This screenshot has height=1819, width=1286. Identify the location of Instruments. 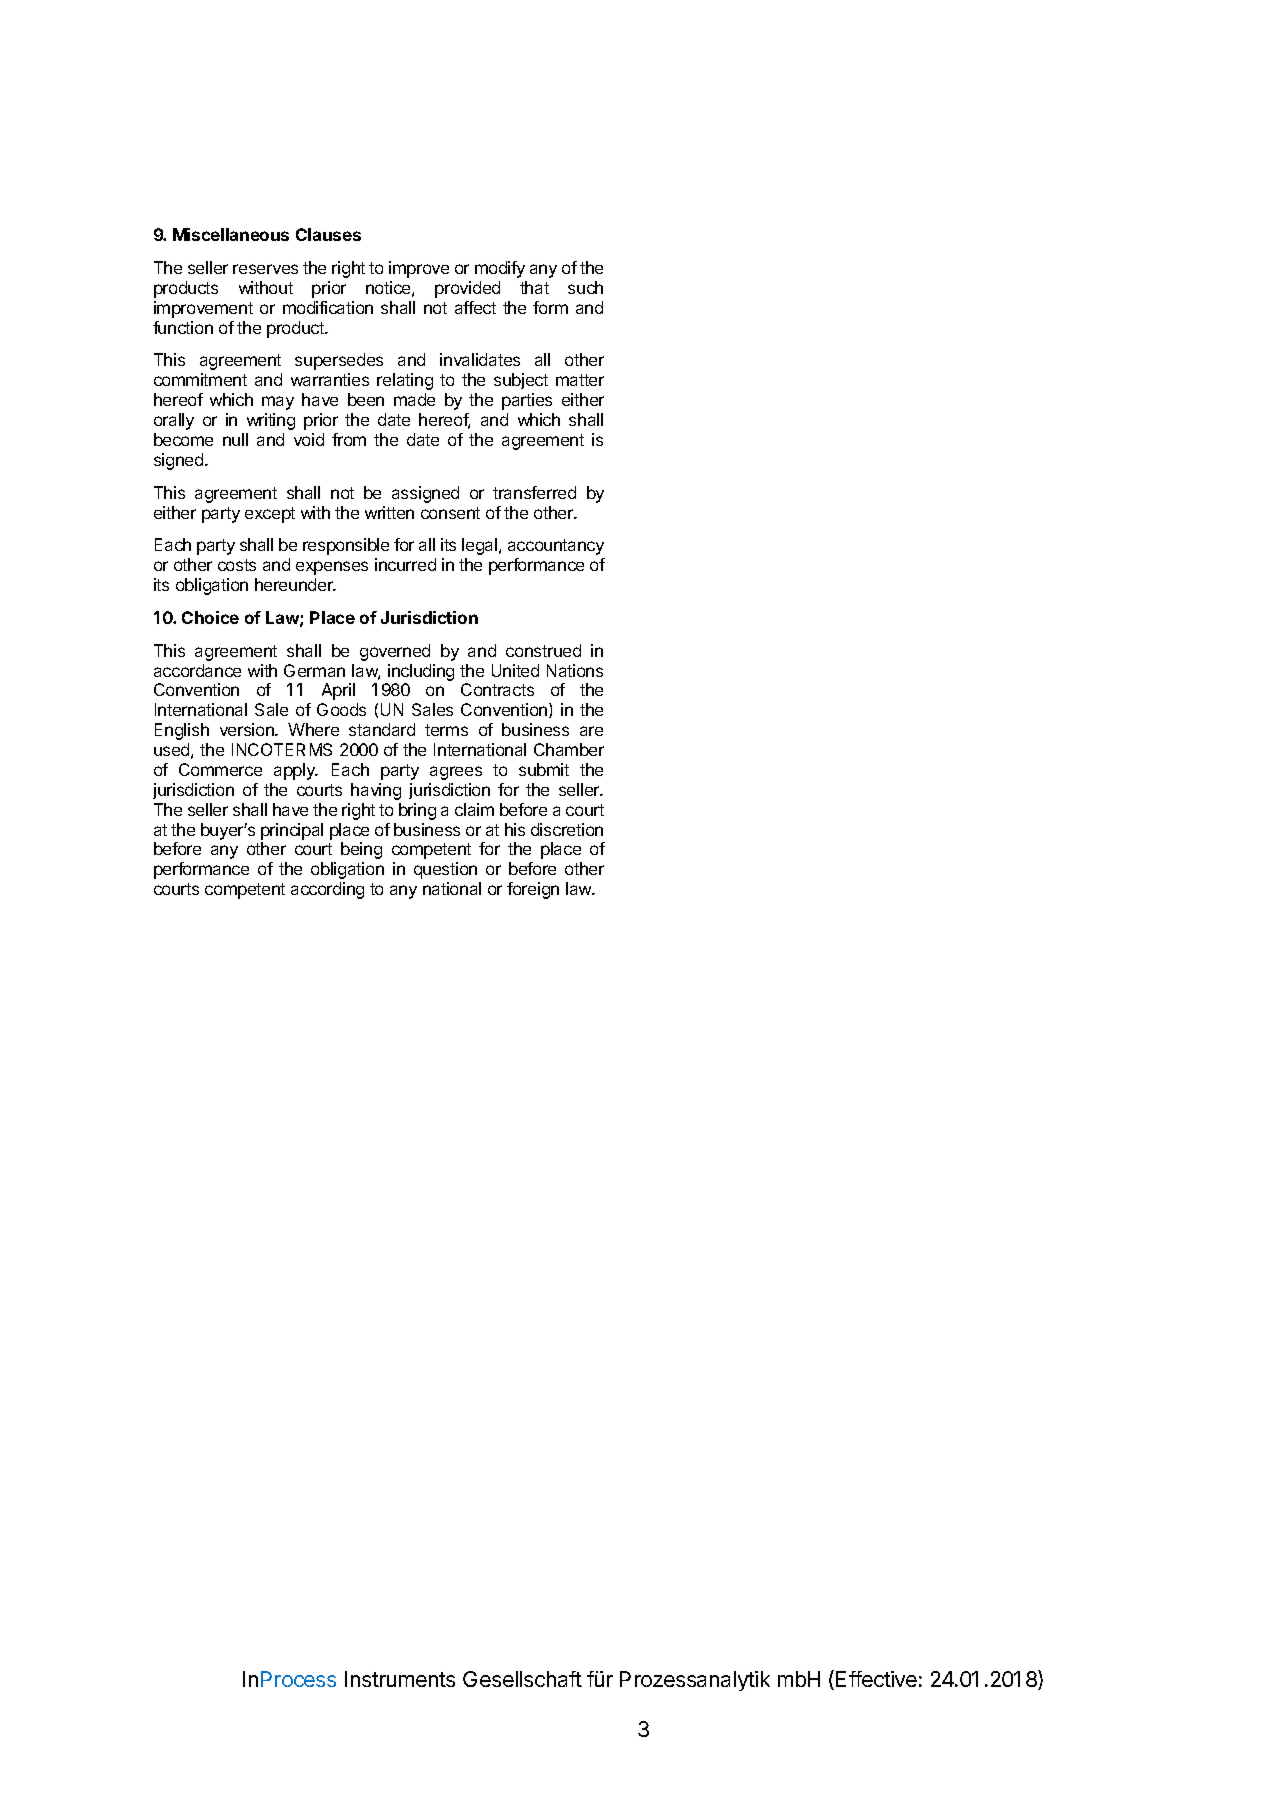
(400, 1679).
